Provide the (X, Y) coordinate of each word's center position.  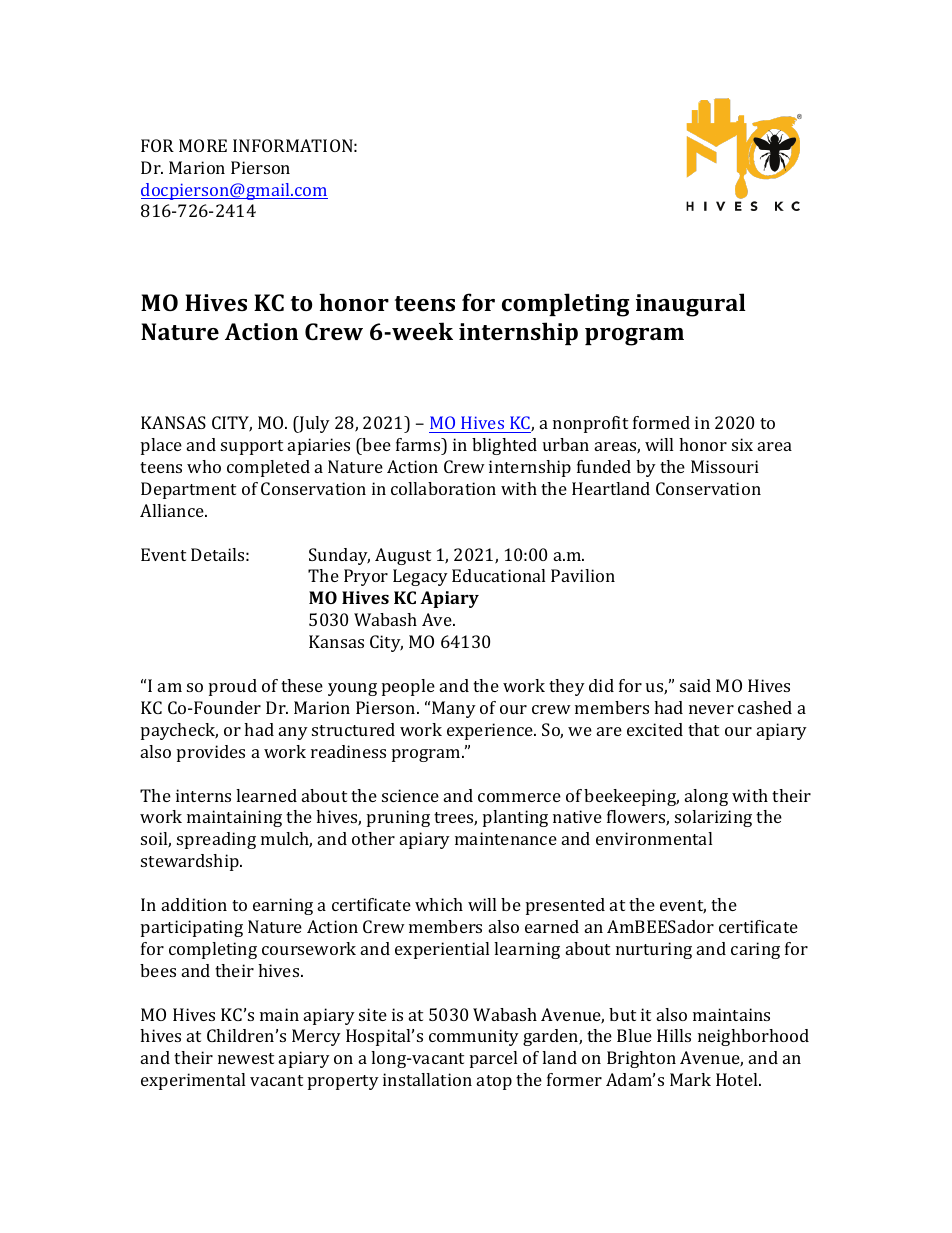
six (742, 444)
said (695, 685)
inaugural (691, 305)
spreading (216, 840)
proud (233, 687)
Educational (498, 575)
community (474, 1037)
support (252, 447)
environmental (654, 838)
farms (419, 444)
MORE (203, 145)
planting (515, 818)
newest (246, 1058)
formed (661, 422)
